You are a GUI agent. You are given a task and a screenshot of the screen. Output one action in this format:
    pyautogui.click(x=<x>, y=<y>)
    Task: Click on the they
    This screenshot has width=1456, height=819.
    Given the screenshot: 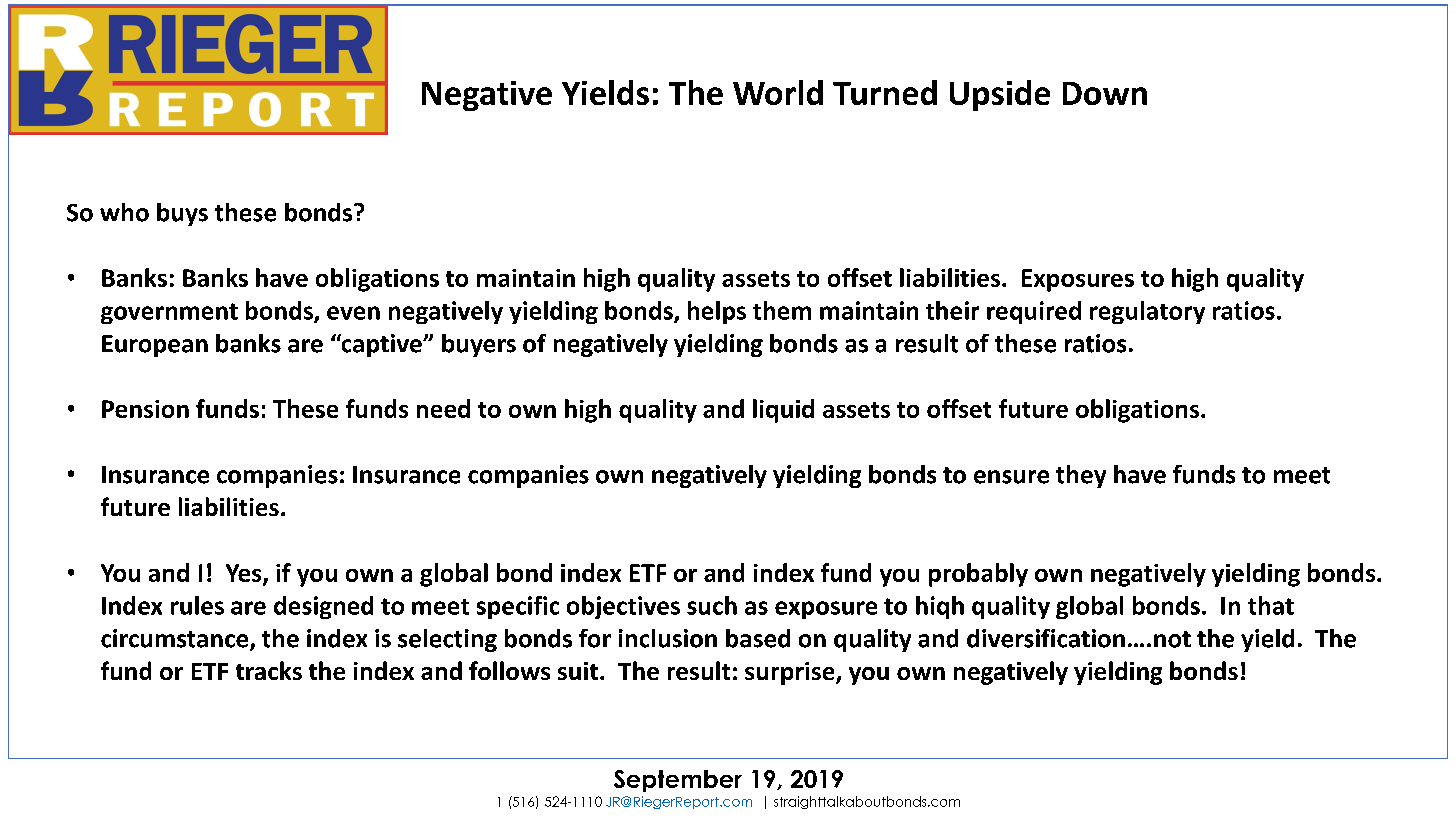 What is the action you would take?
    pyautogui.click(x=1081, y=476)
